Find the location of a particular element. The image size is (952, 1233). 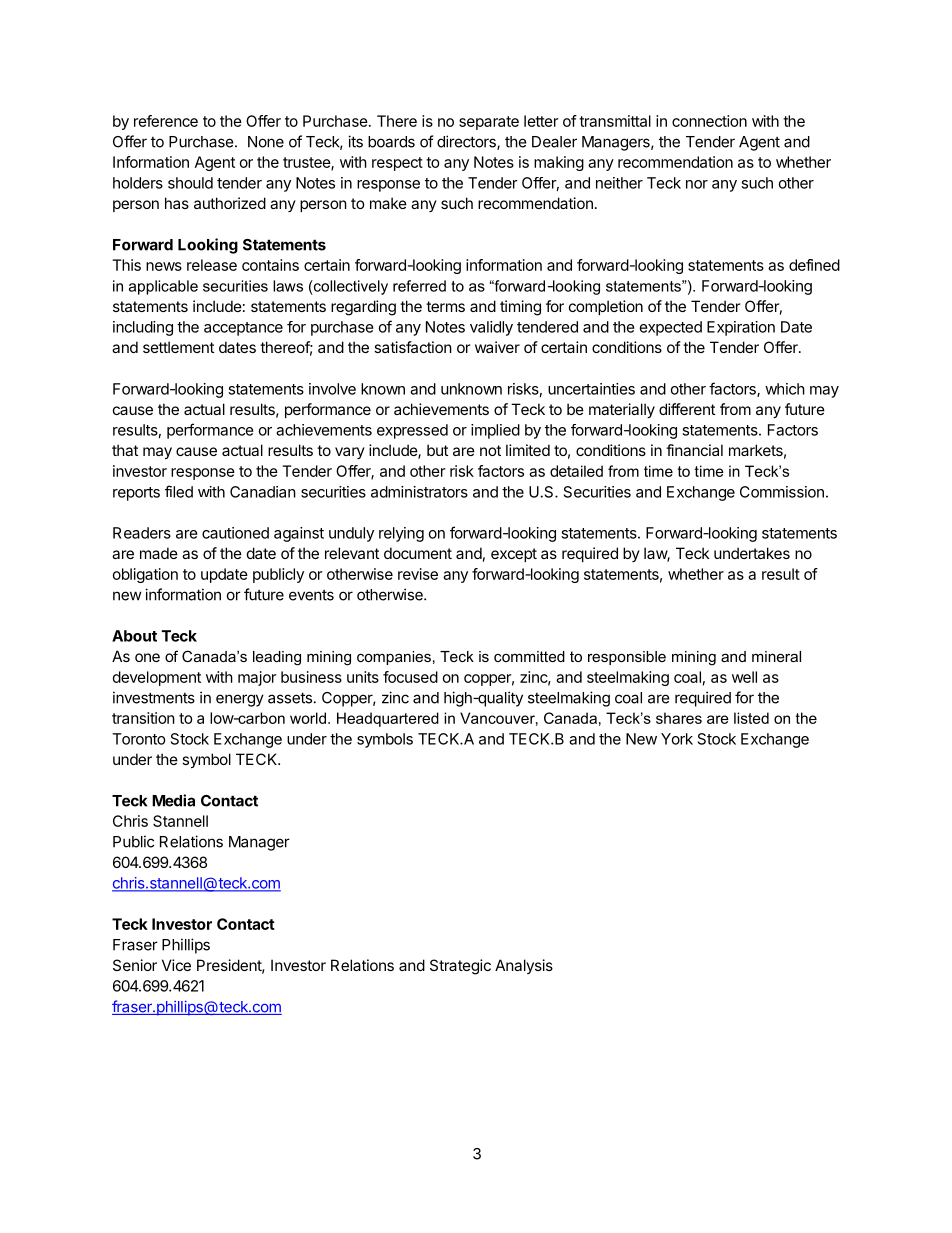

None is located at coordinates (266, 142).
